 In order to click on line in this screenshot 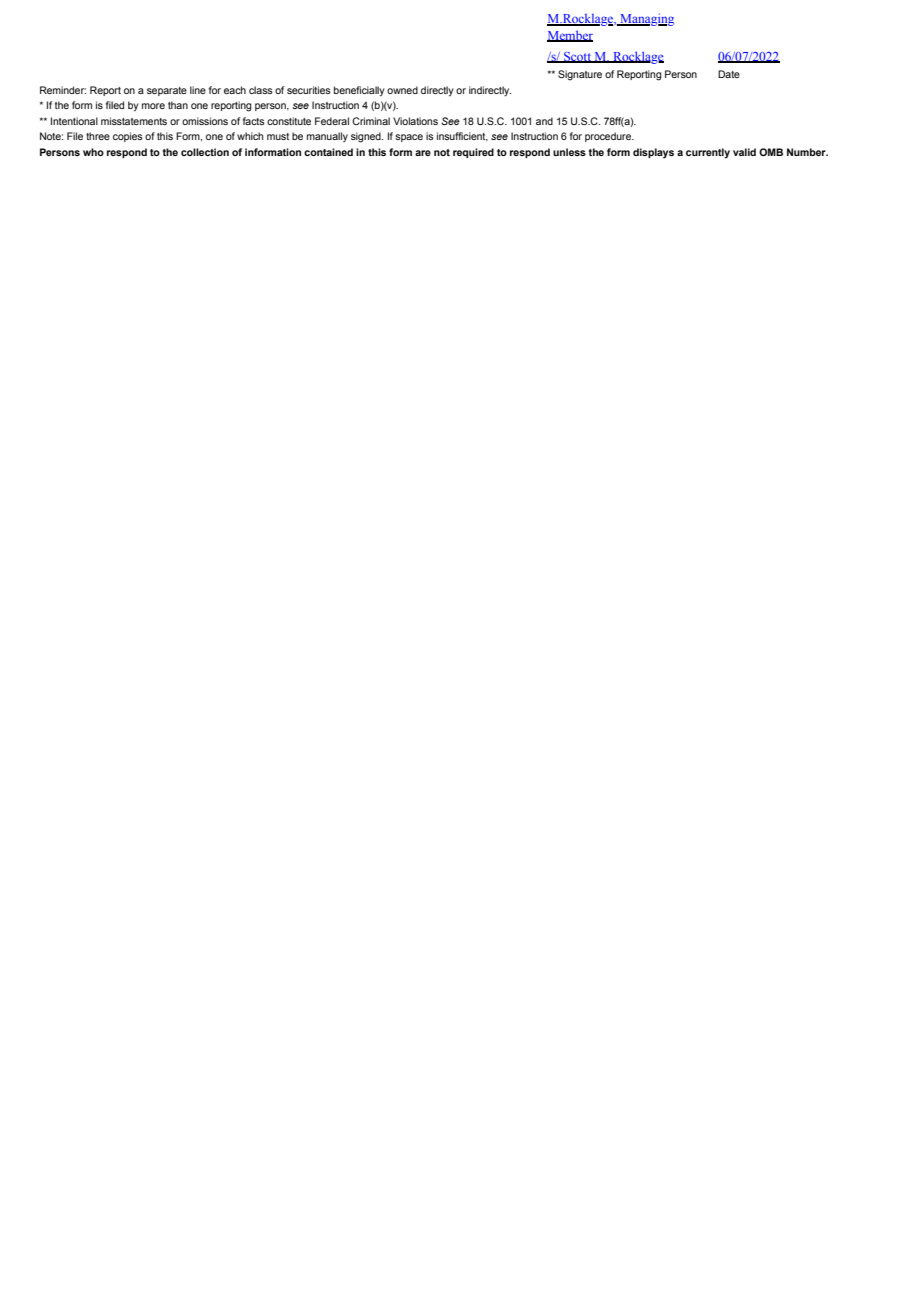, I will do `click(198, 90)`.
